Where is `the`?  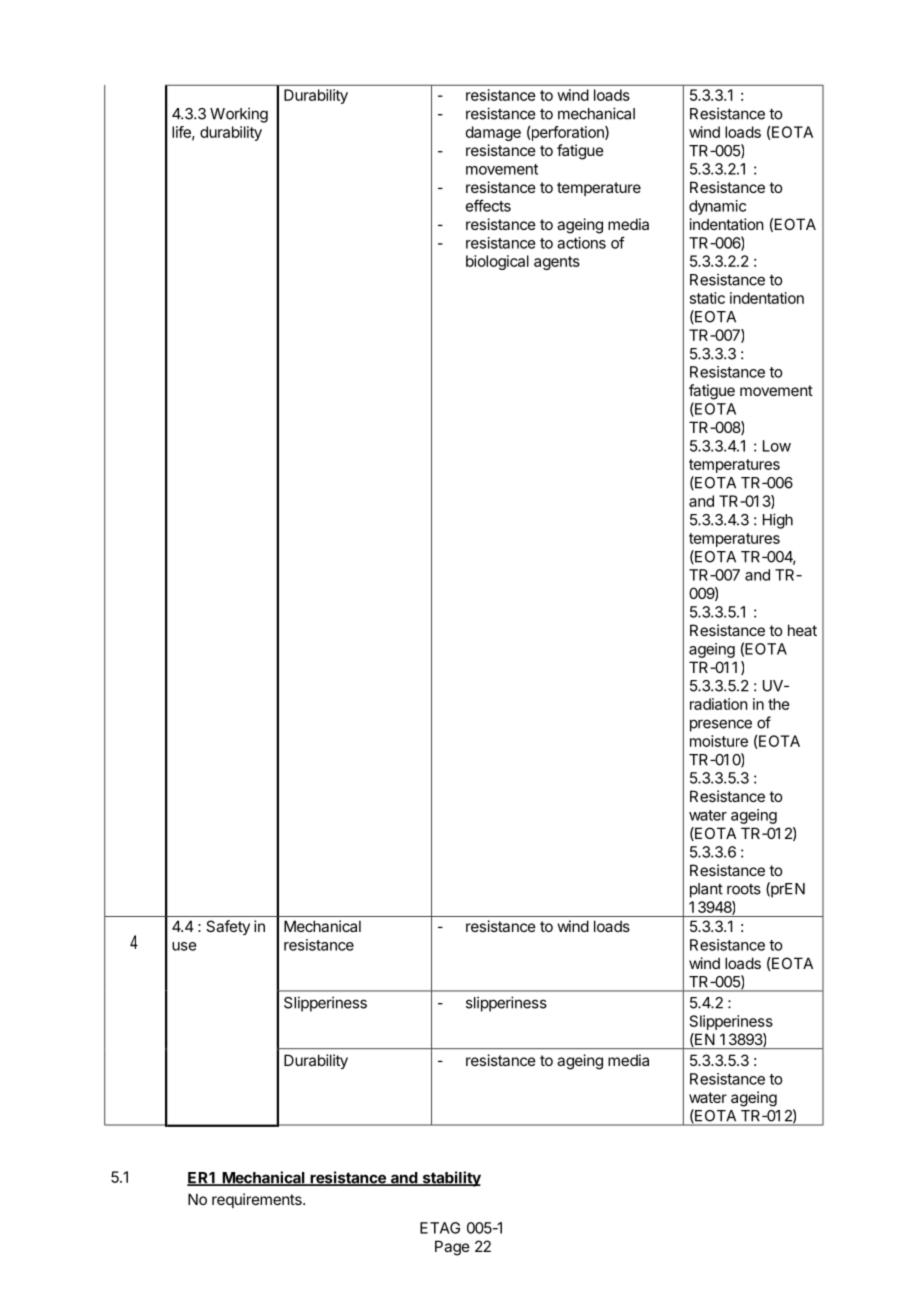 the is located at coordinates (779, 704).
